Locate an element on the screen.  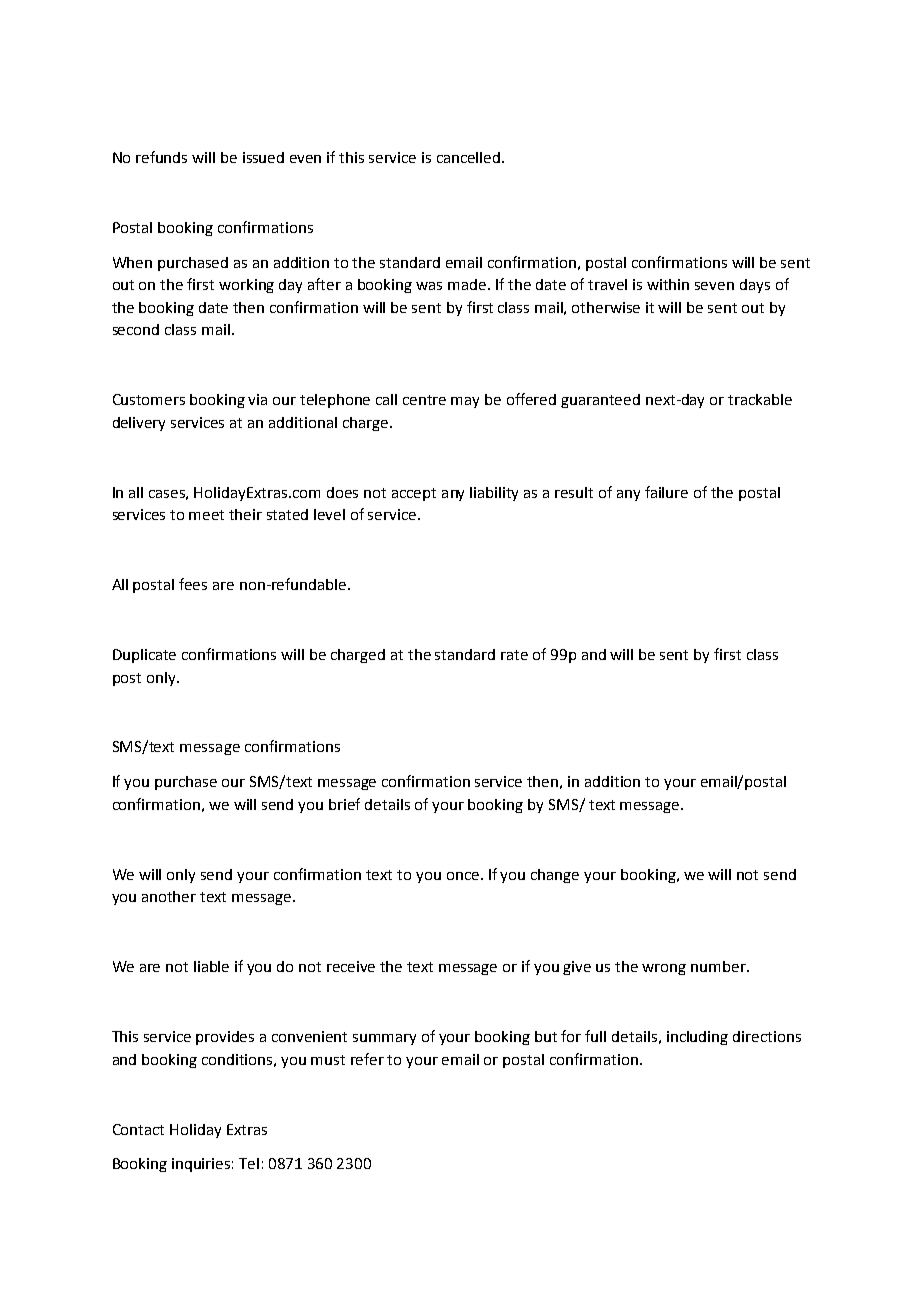
number is located at coordinates (719, 966).
